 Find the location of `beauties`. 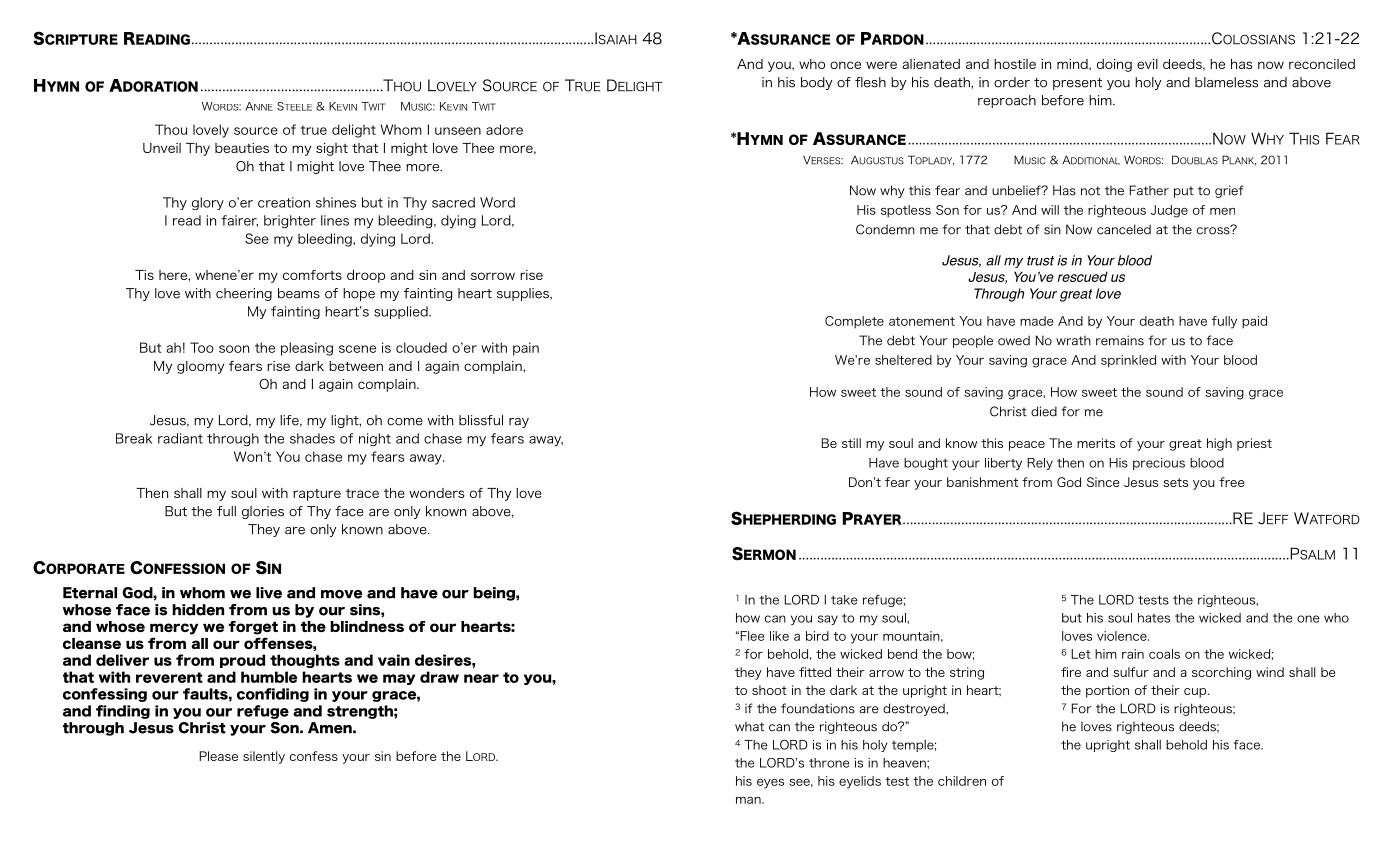

beauties is located at coordinates (242, 148).
